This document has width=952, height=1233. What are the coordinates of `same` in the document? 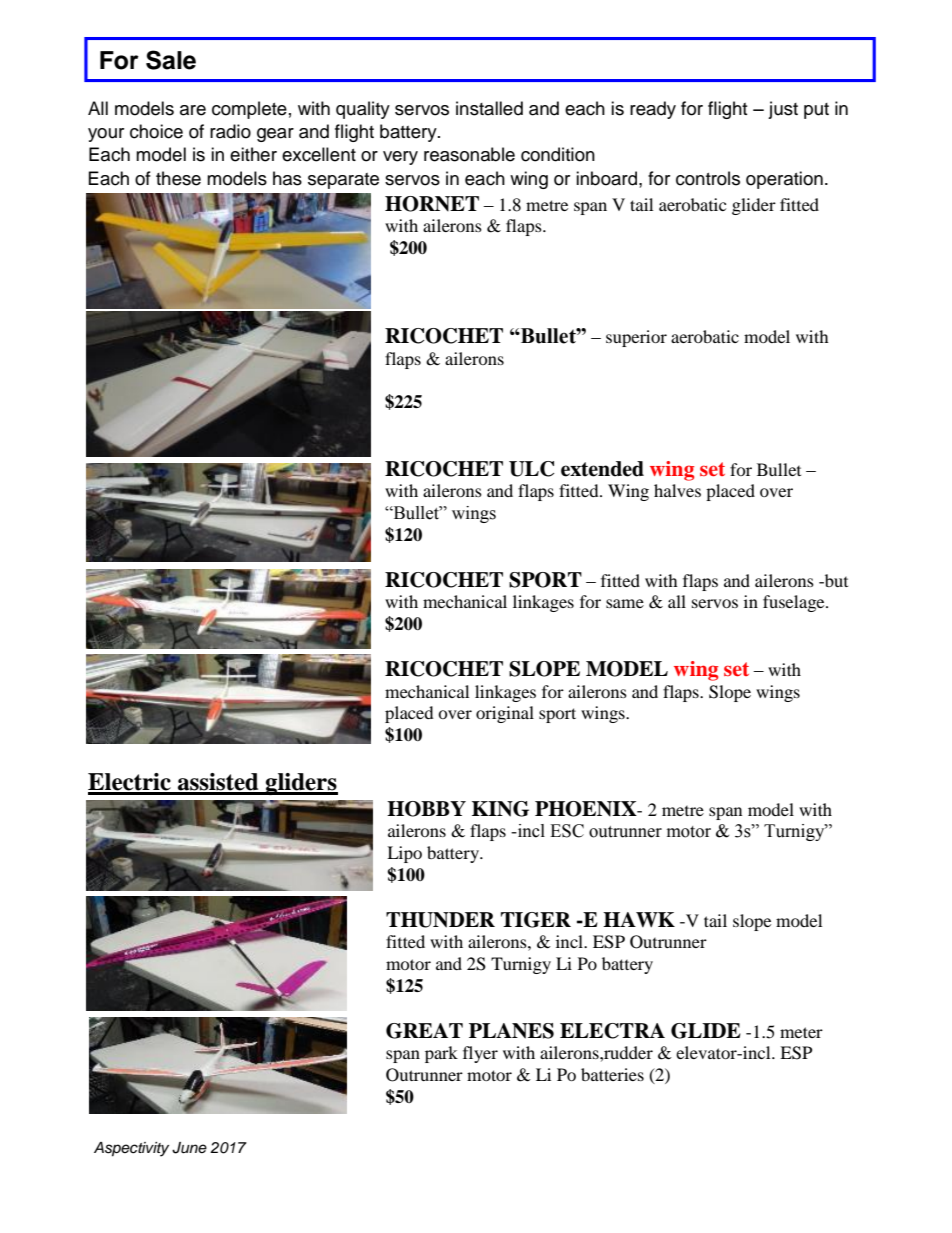 It's located at (625, 603).
